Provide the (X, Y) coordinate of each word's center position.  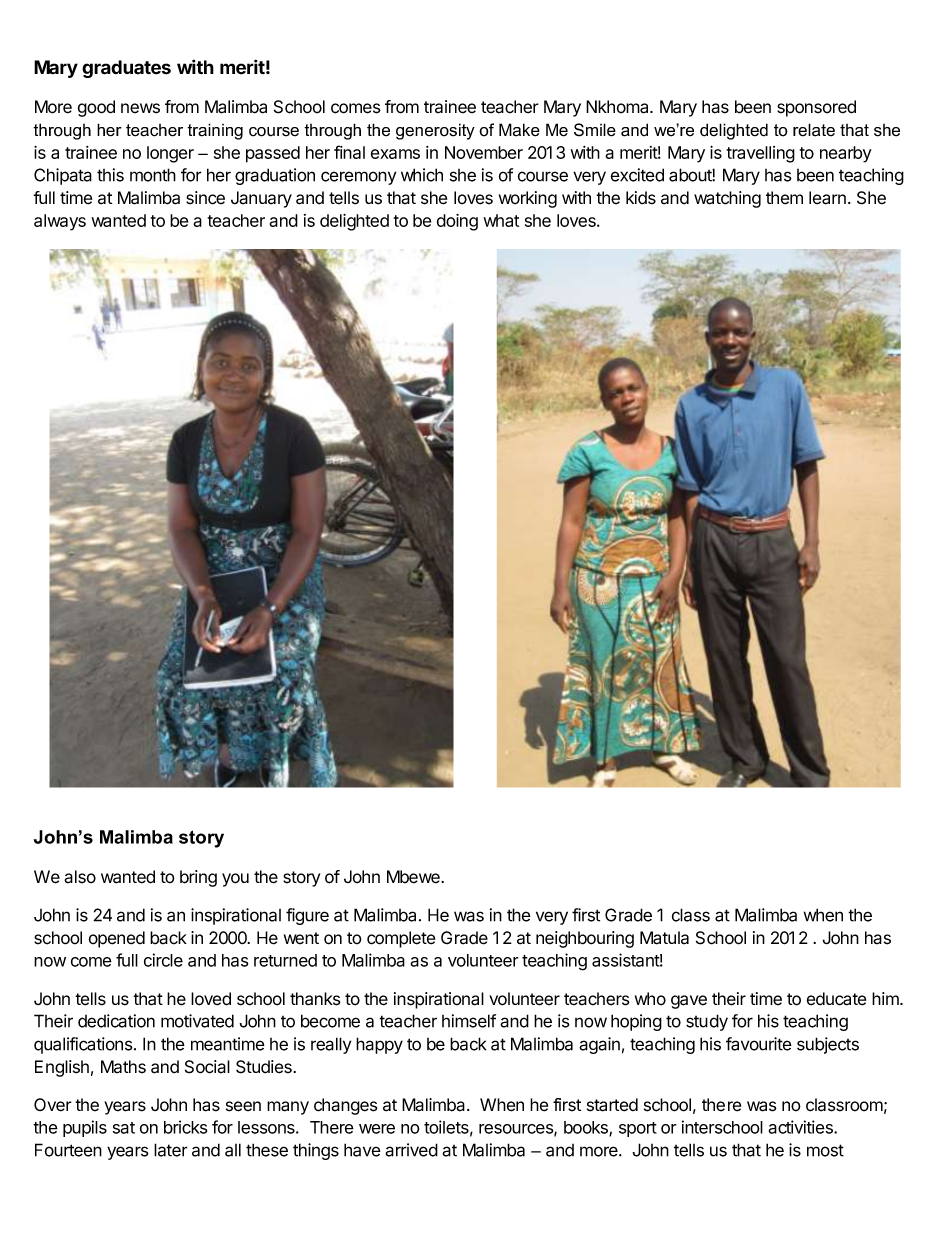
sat (124, 1128)
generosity (435, 131)
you (235, 880)
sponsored (816, 108)
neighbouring (585, 939)
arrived (411, 1150)
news (140, 108)
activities (801, 1127)
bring (198, 878)
